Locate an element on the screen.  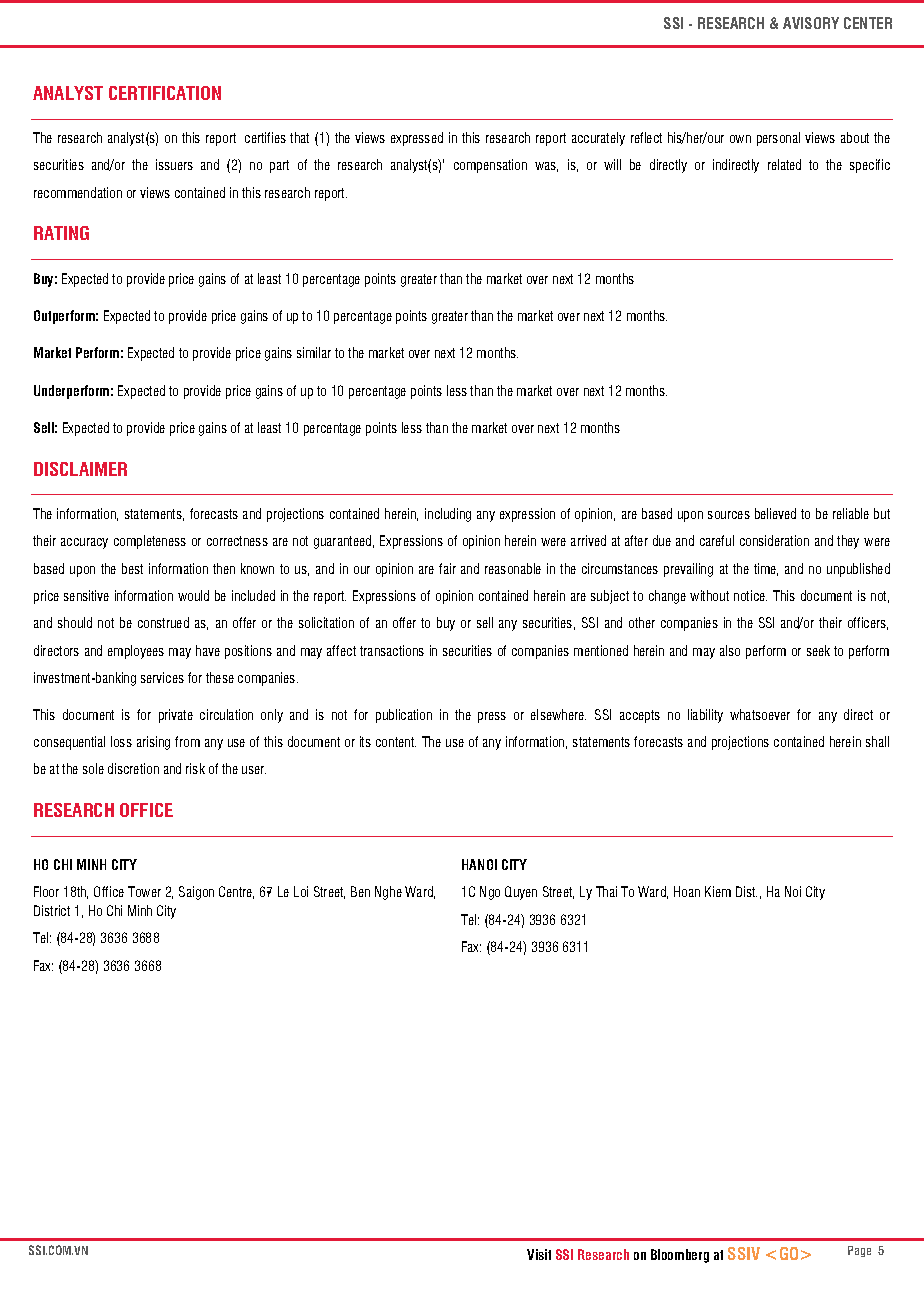
Visit is located at coordinates (539, 1254).
